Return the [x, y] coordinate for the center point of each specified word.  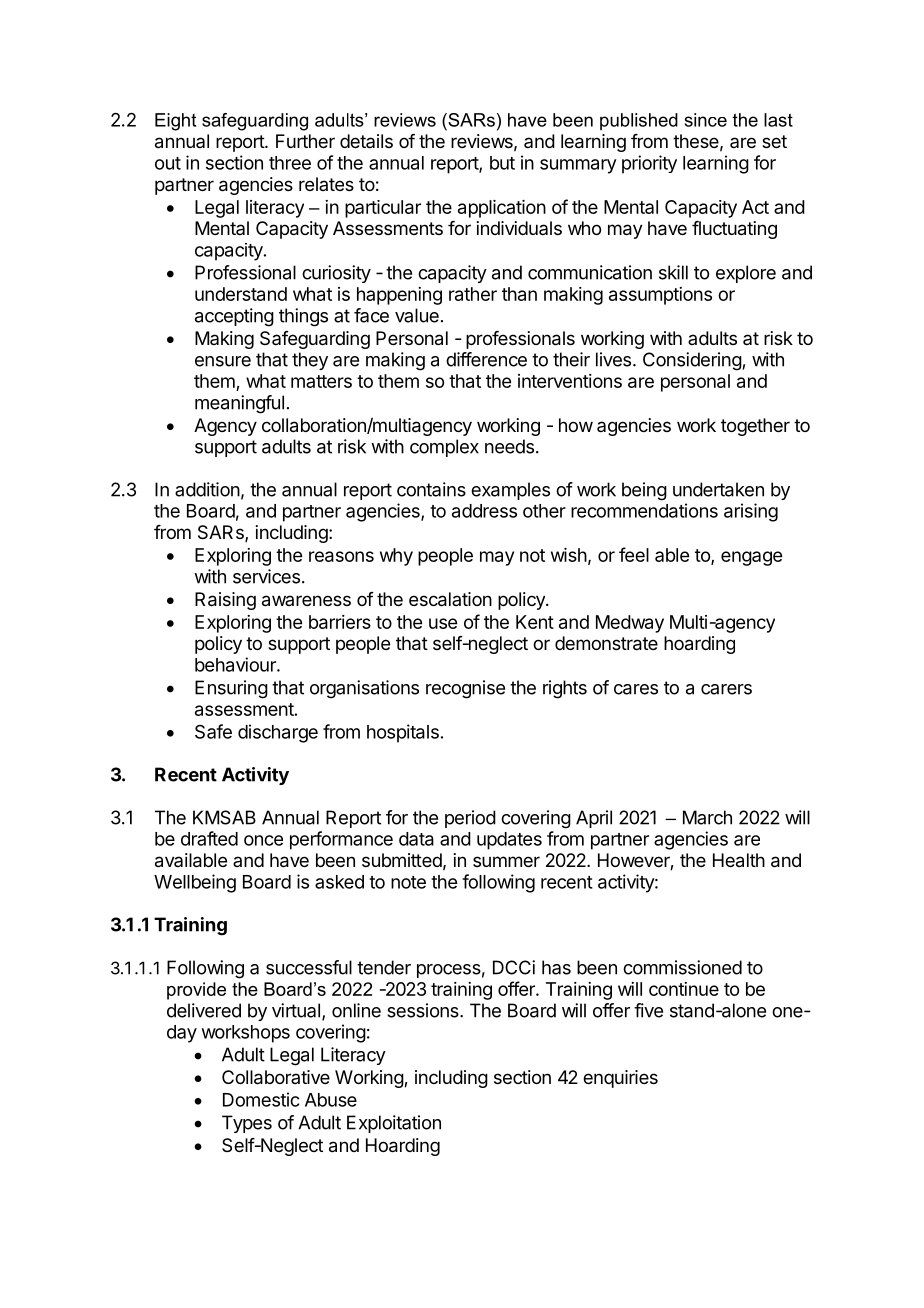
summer [506, 861]
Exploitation [394, 1124]
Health [739, 860]
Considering [692, 361]
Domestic [261, 1099]
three [290, 163]
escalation [450, 599]
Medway [630, 624]
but [502, 163]
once [263, 840]
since [706, 120]
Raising [225, 601]
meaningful [239, 404]
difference [486, 359]
